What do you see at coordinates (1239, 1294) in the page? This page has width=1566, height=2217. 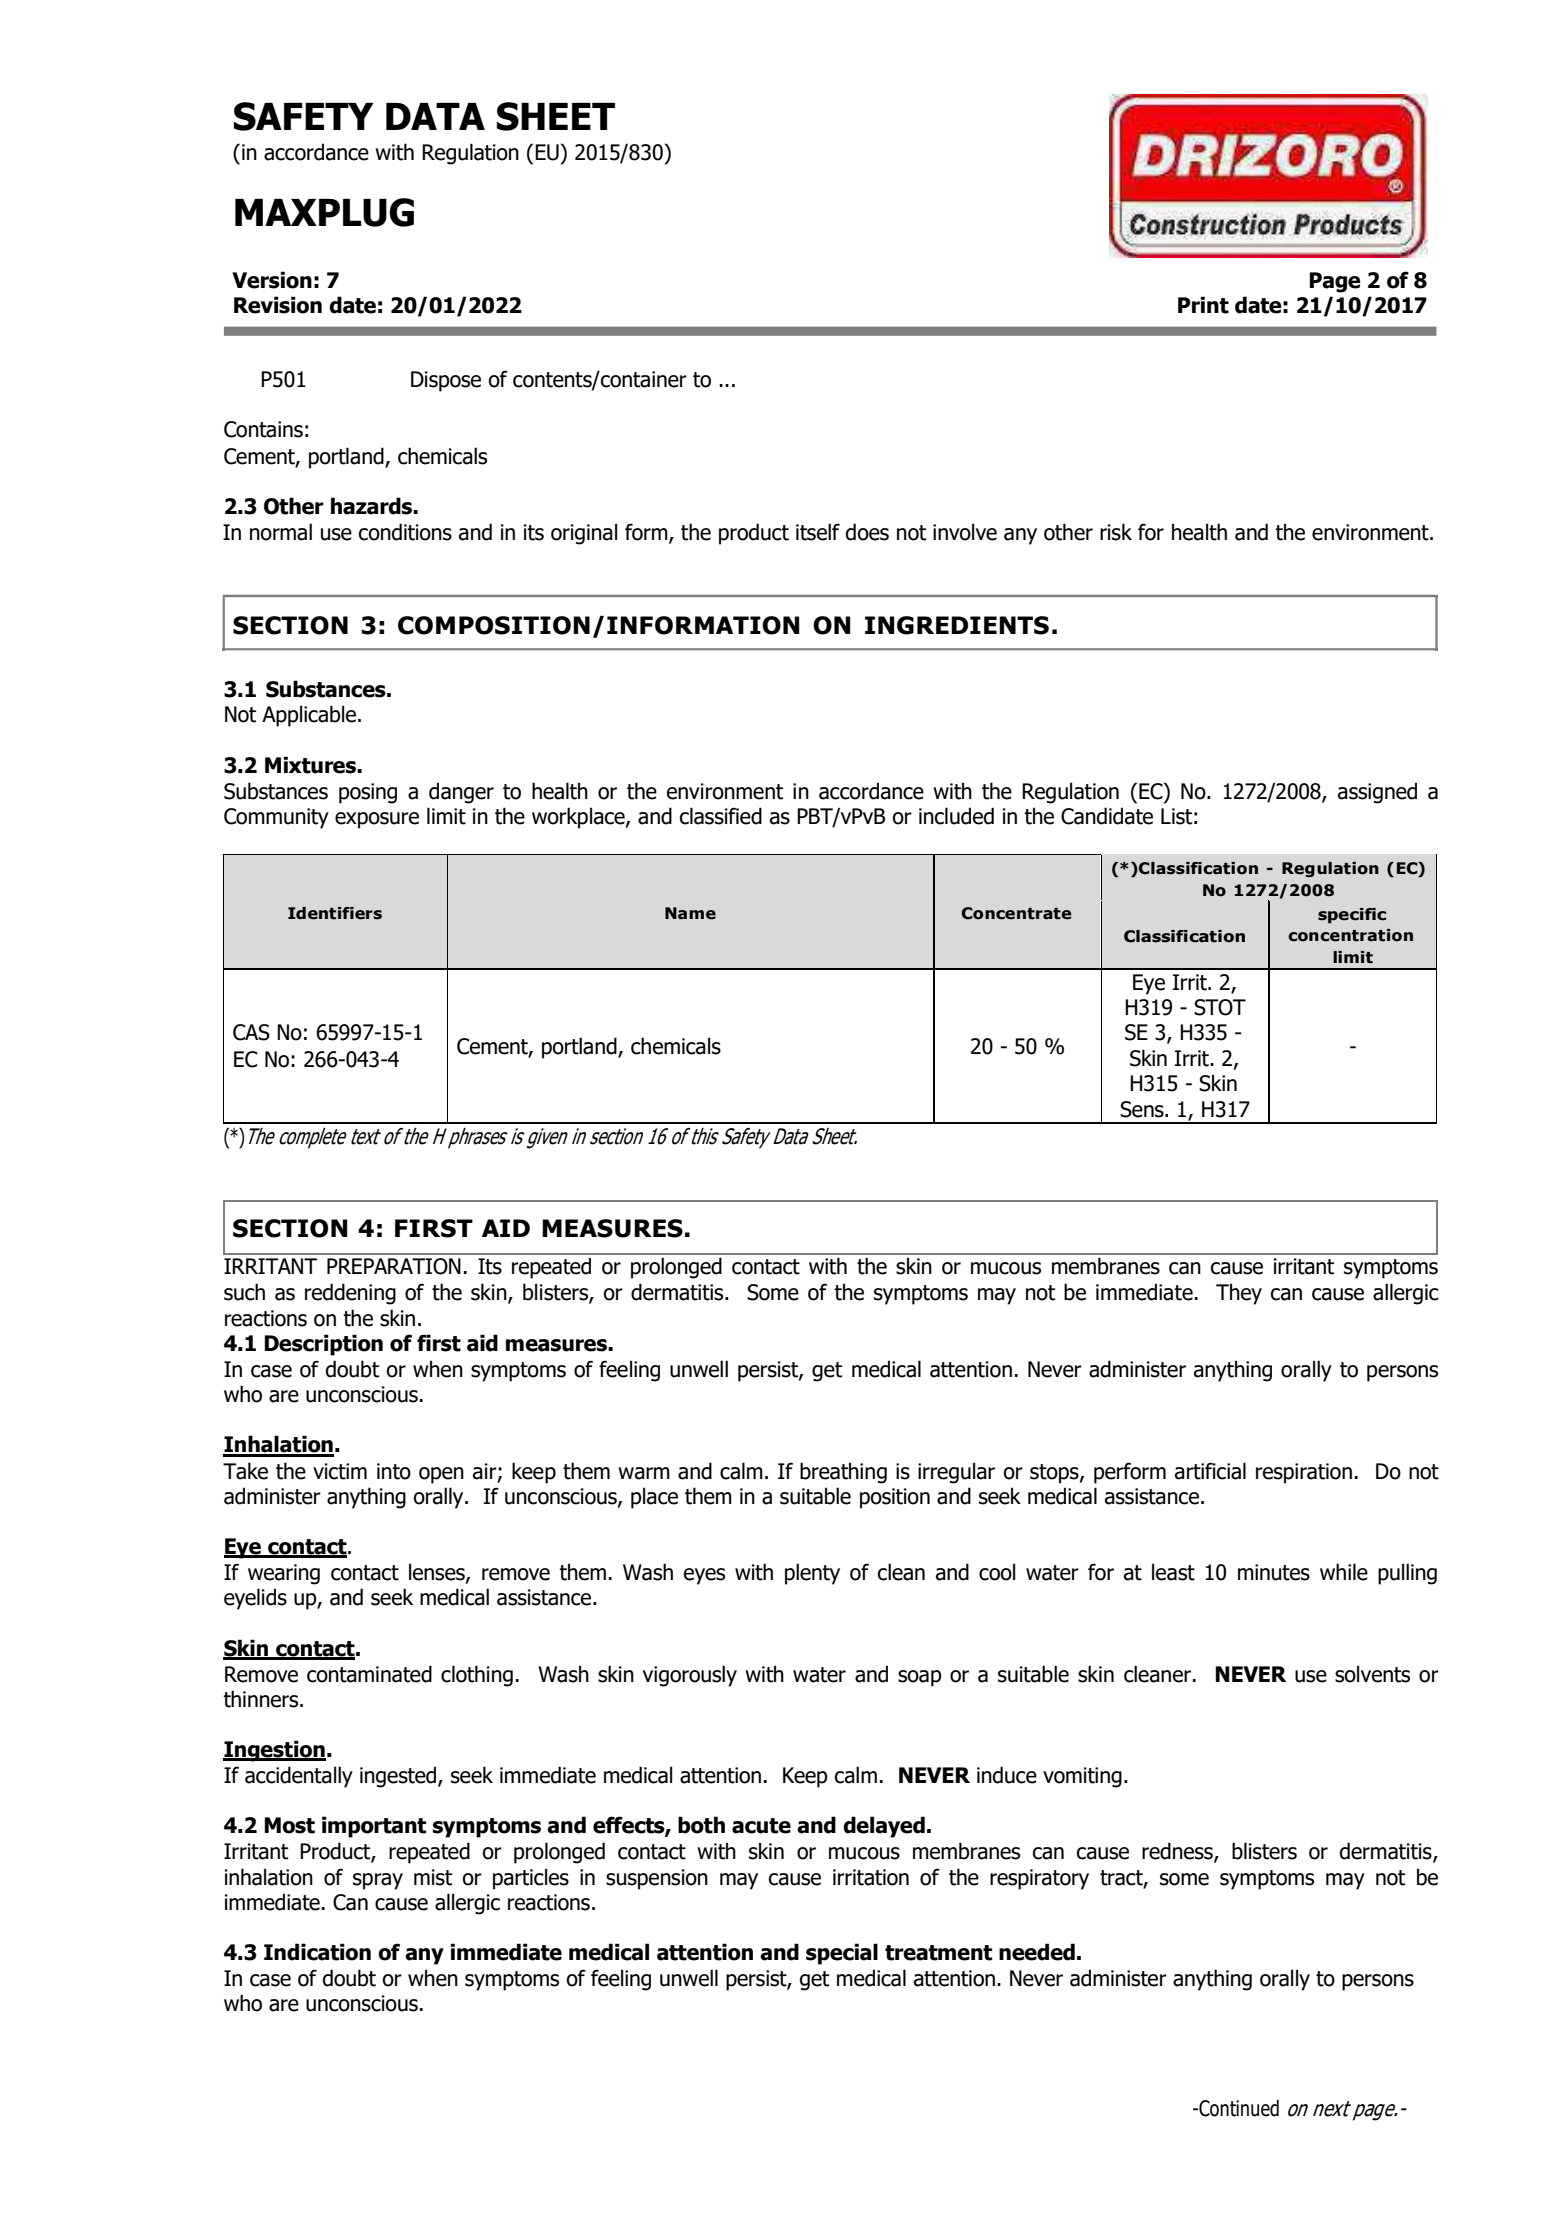 I see `They` at bounding box center [1239, 1294].
